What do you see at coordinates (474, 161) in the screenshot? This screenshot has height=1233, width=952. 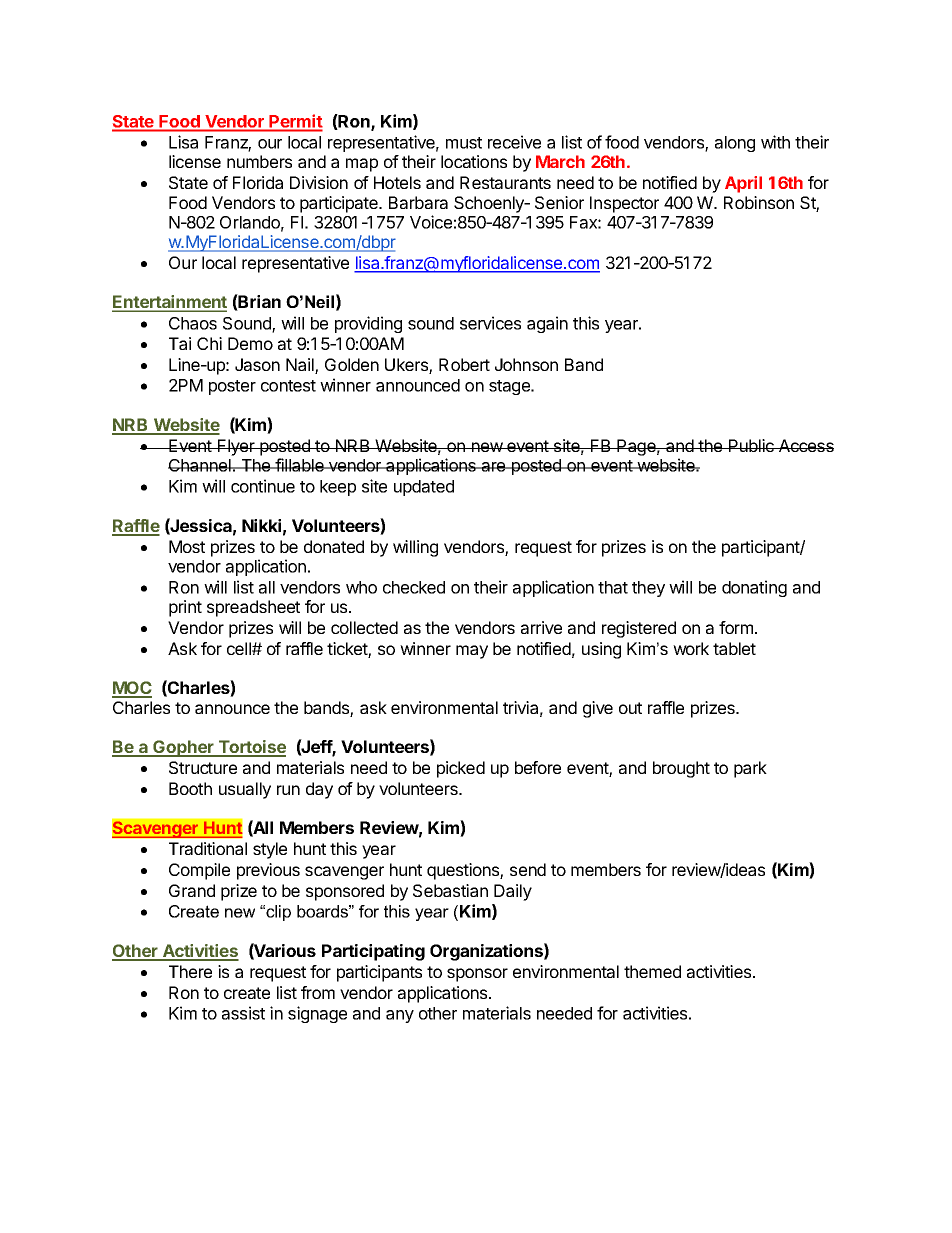 I see `locations` at bounding box center [474, 161].
